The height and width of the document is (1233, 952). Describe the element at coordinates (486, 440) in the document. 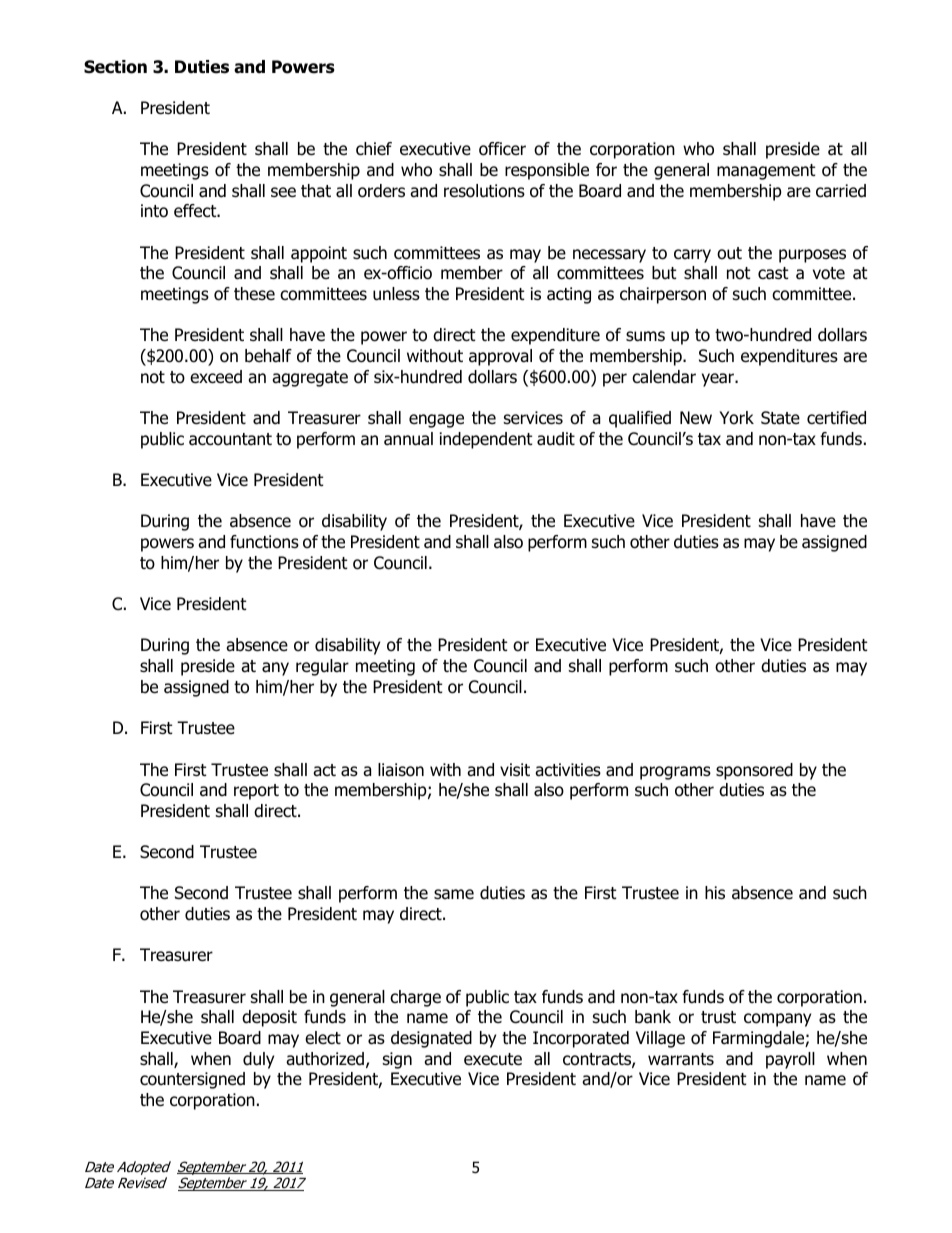

I see `independent` at that location.
